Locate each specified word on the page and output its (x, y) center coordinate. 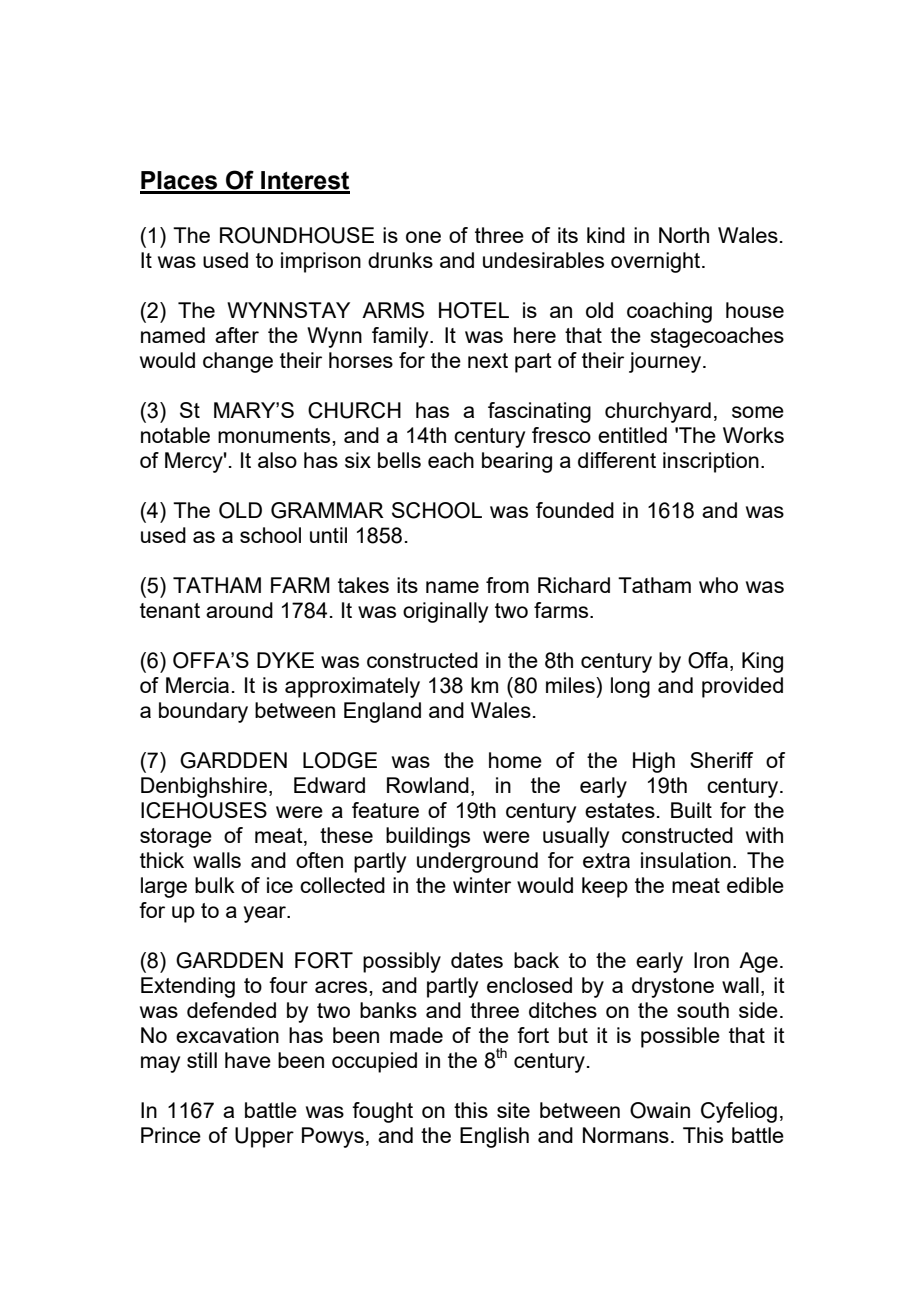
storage (176, 838)
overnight (657, 262)
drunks (400, 260)
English (494, 1137)
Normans (626, 1135)
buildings (428, 837)
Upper (264, 1137)
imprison (321, 262)
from (507, 585)
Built (691, 810)
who (718, 585)
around (239, 610)
